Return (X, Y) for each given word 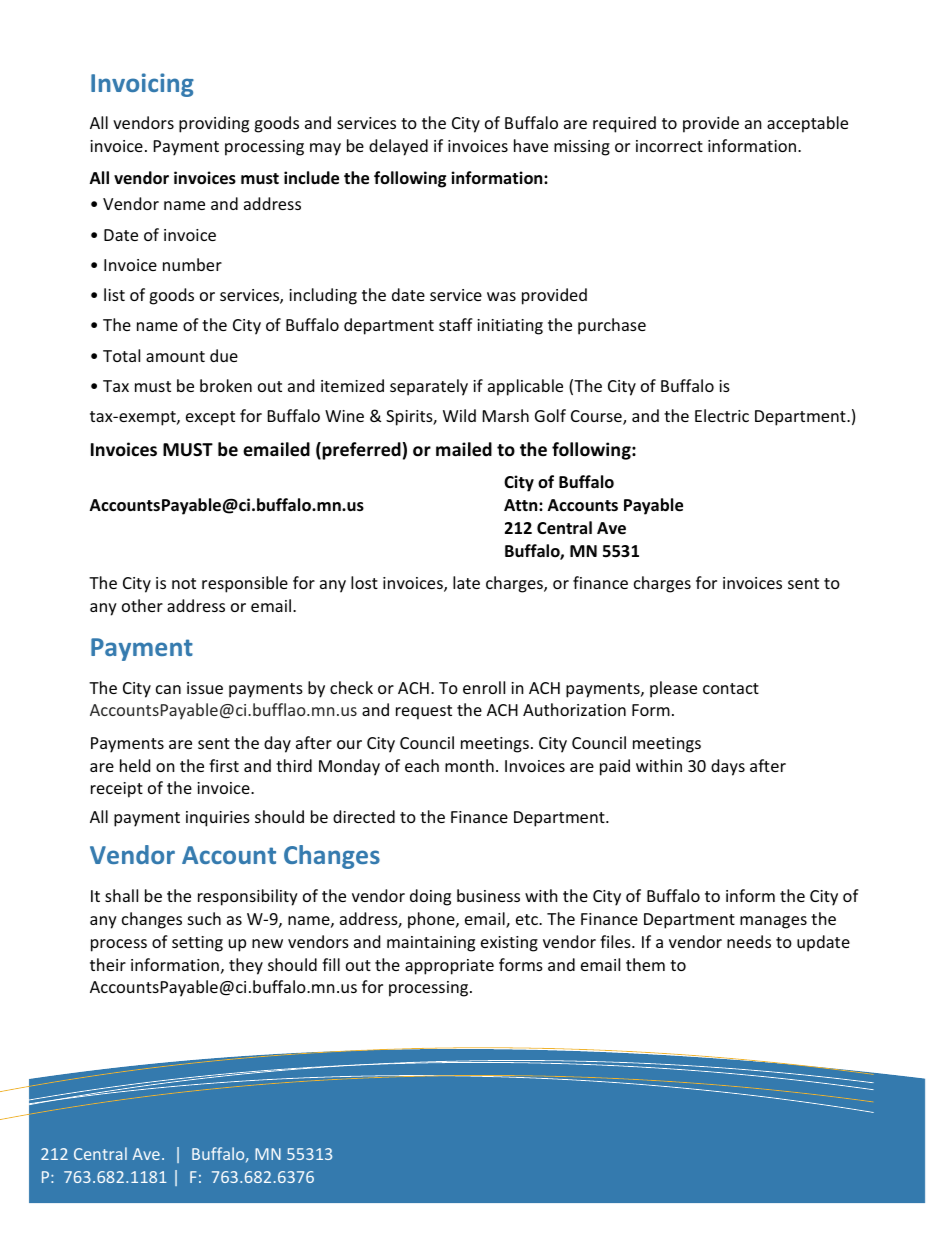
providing (214, 124)
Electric (722, 415)
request (424, 712)
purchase (612, 326)
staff (456, 324)
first (224, 765)
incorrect (669, 146)
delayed (398, 147)
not (184, 583)
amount (175, 356)
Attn (522, 505)
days (728, 767)
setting (197, 944)
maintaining (431, 944)
